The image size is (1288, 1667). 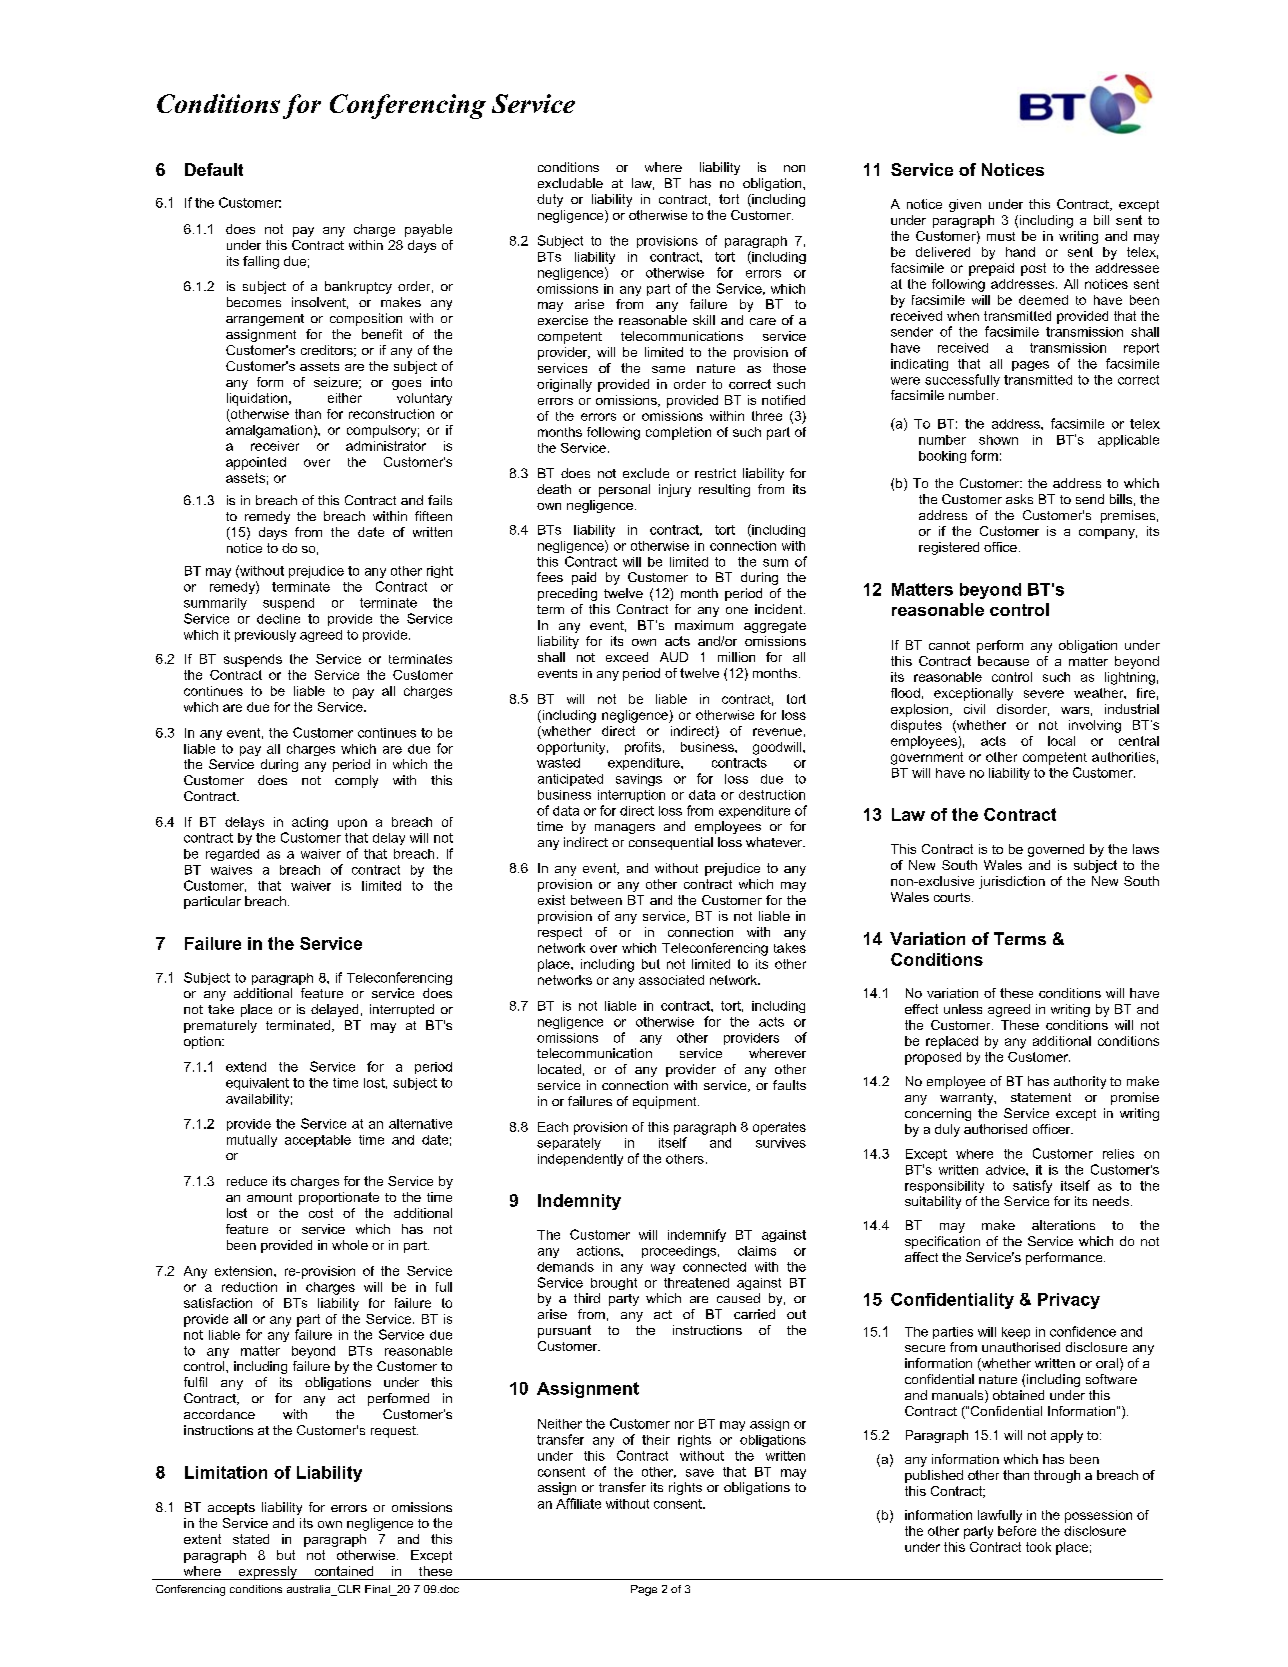 I want to click on must, so click(x=1001, y=236).
